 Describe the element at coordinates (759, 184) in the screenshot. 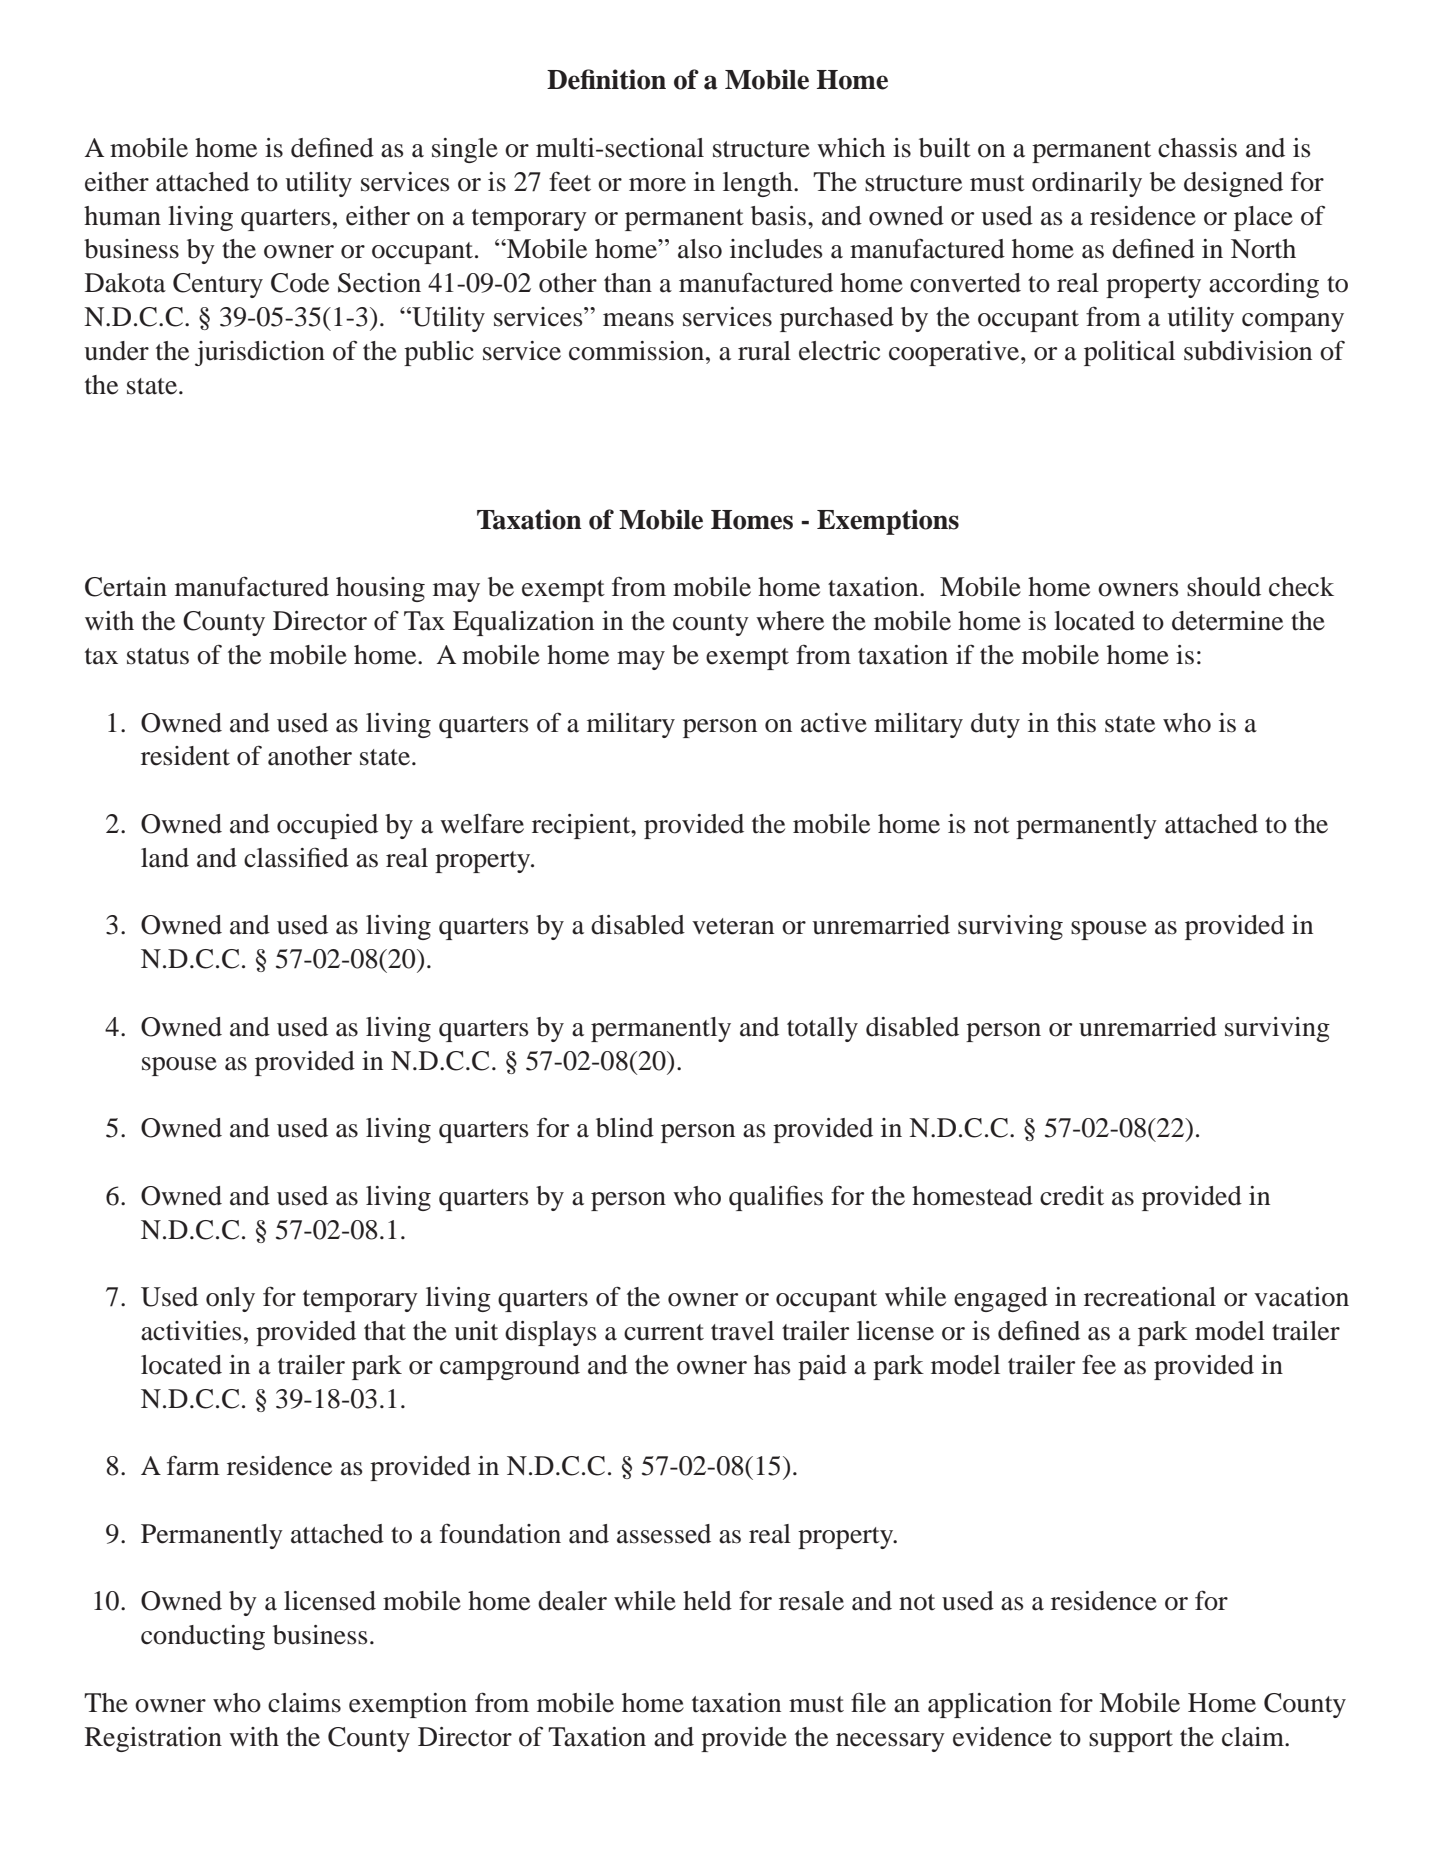

I see `length` at that location.
